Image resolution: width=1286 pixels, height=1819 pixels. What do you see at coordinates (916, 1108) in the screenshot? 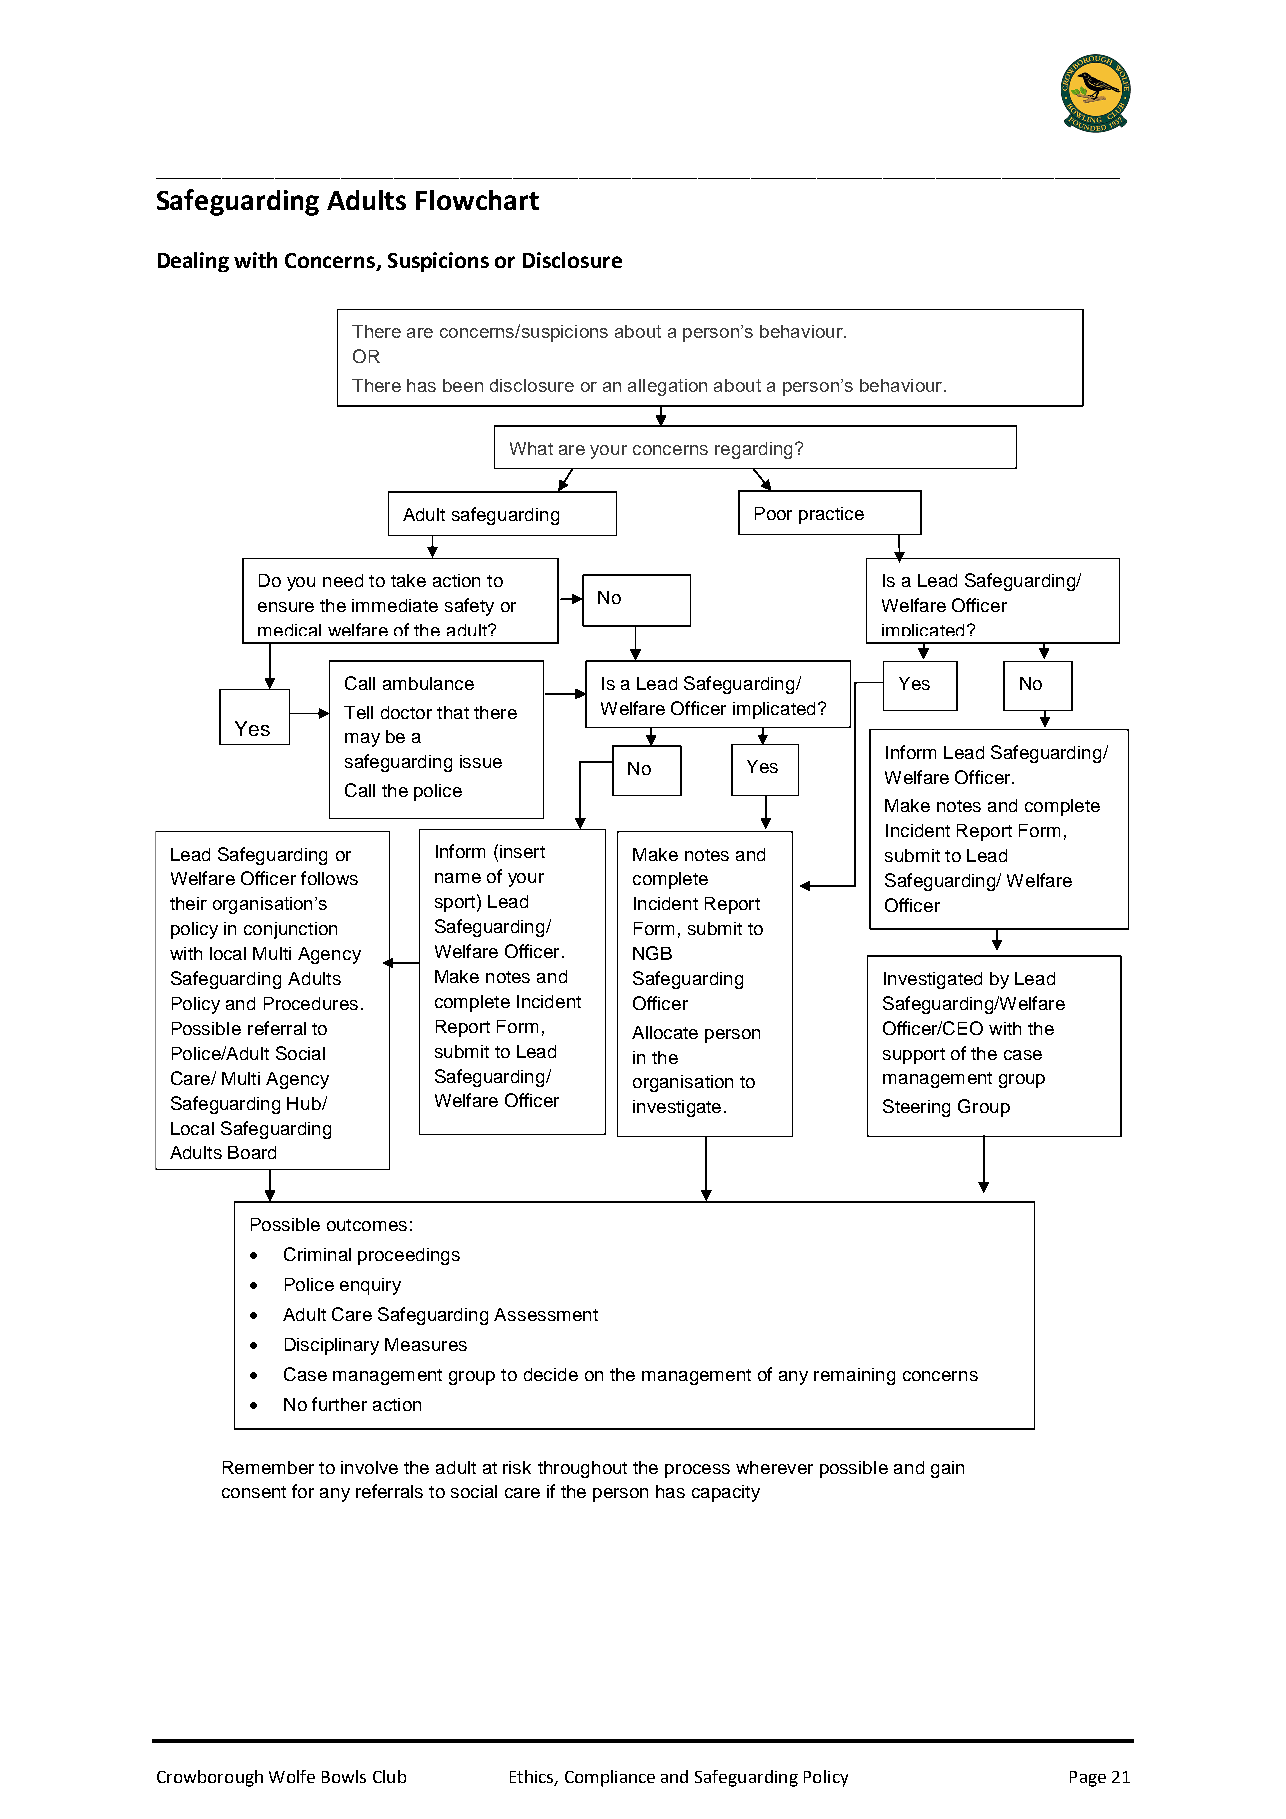
I see `Steering` at bounding box center [916, 1108].
